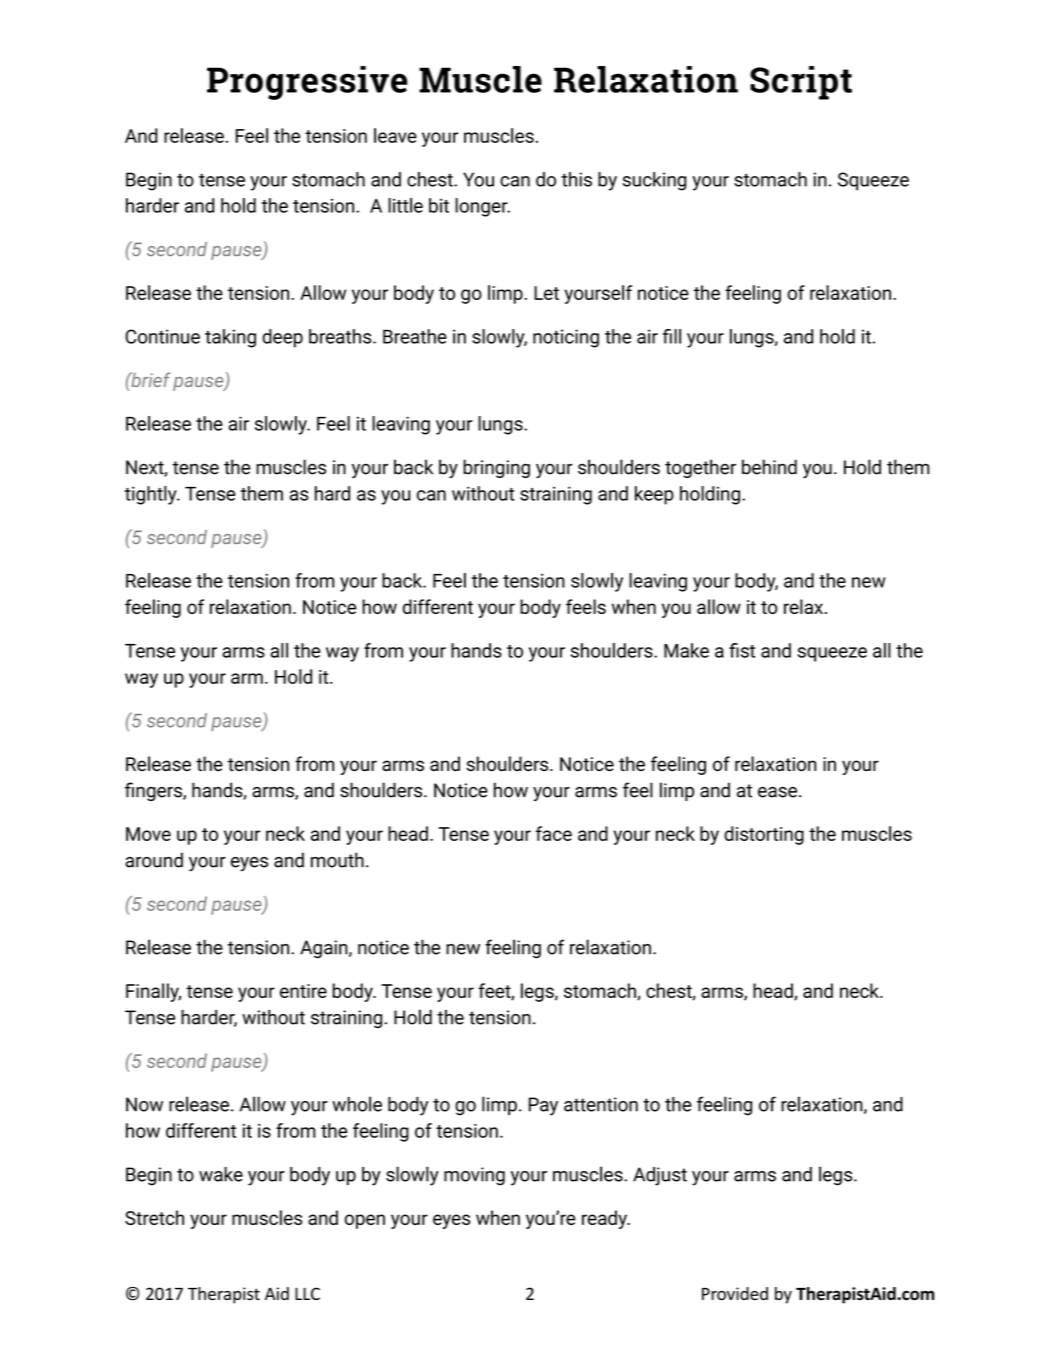 The image size is (1060, 1371). I want to click on Provided, so click(735, 1293).
